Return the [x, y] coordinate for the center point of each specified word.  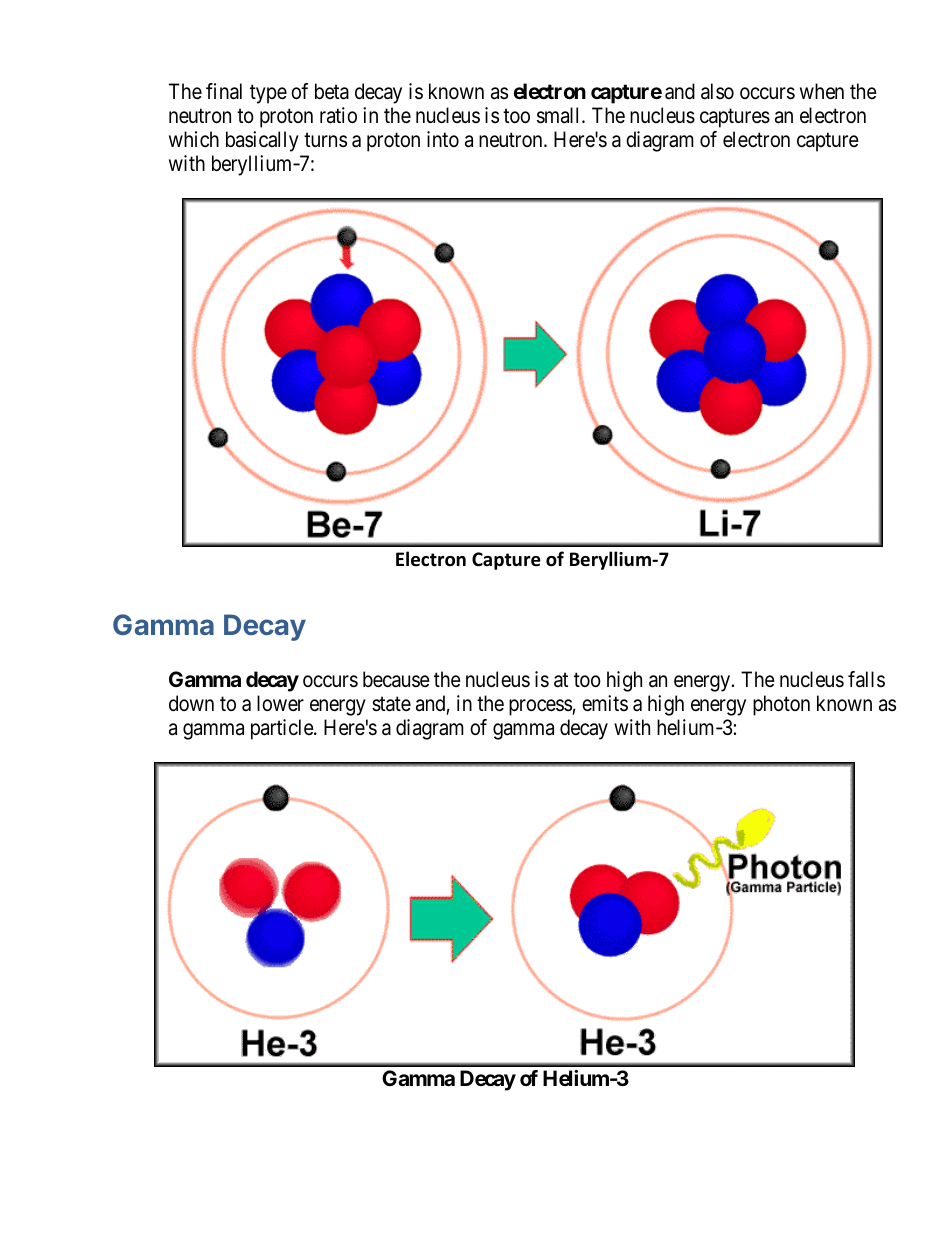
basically [262, 141]
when [822, 91]
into [443, 139]
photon [781, 705]
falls [866, 679]
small [560, 115]
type [268, 94]
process [541, 708]
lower [280, 703]
